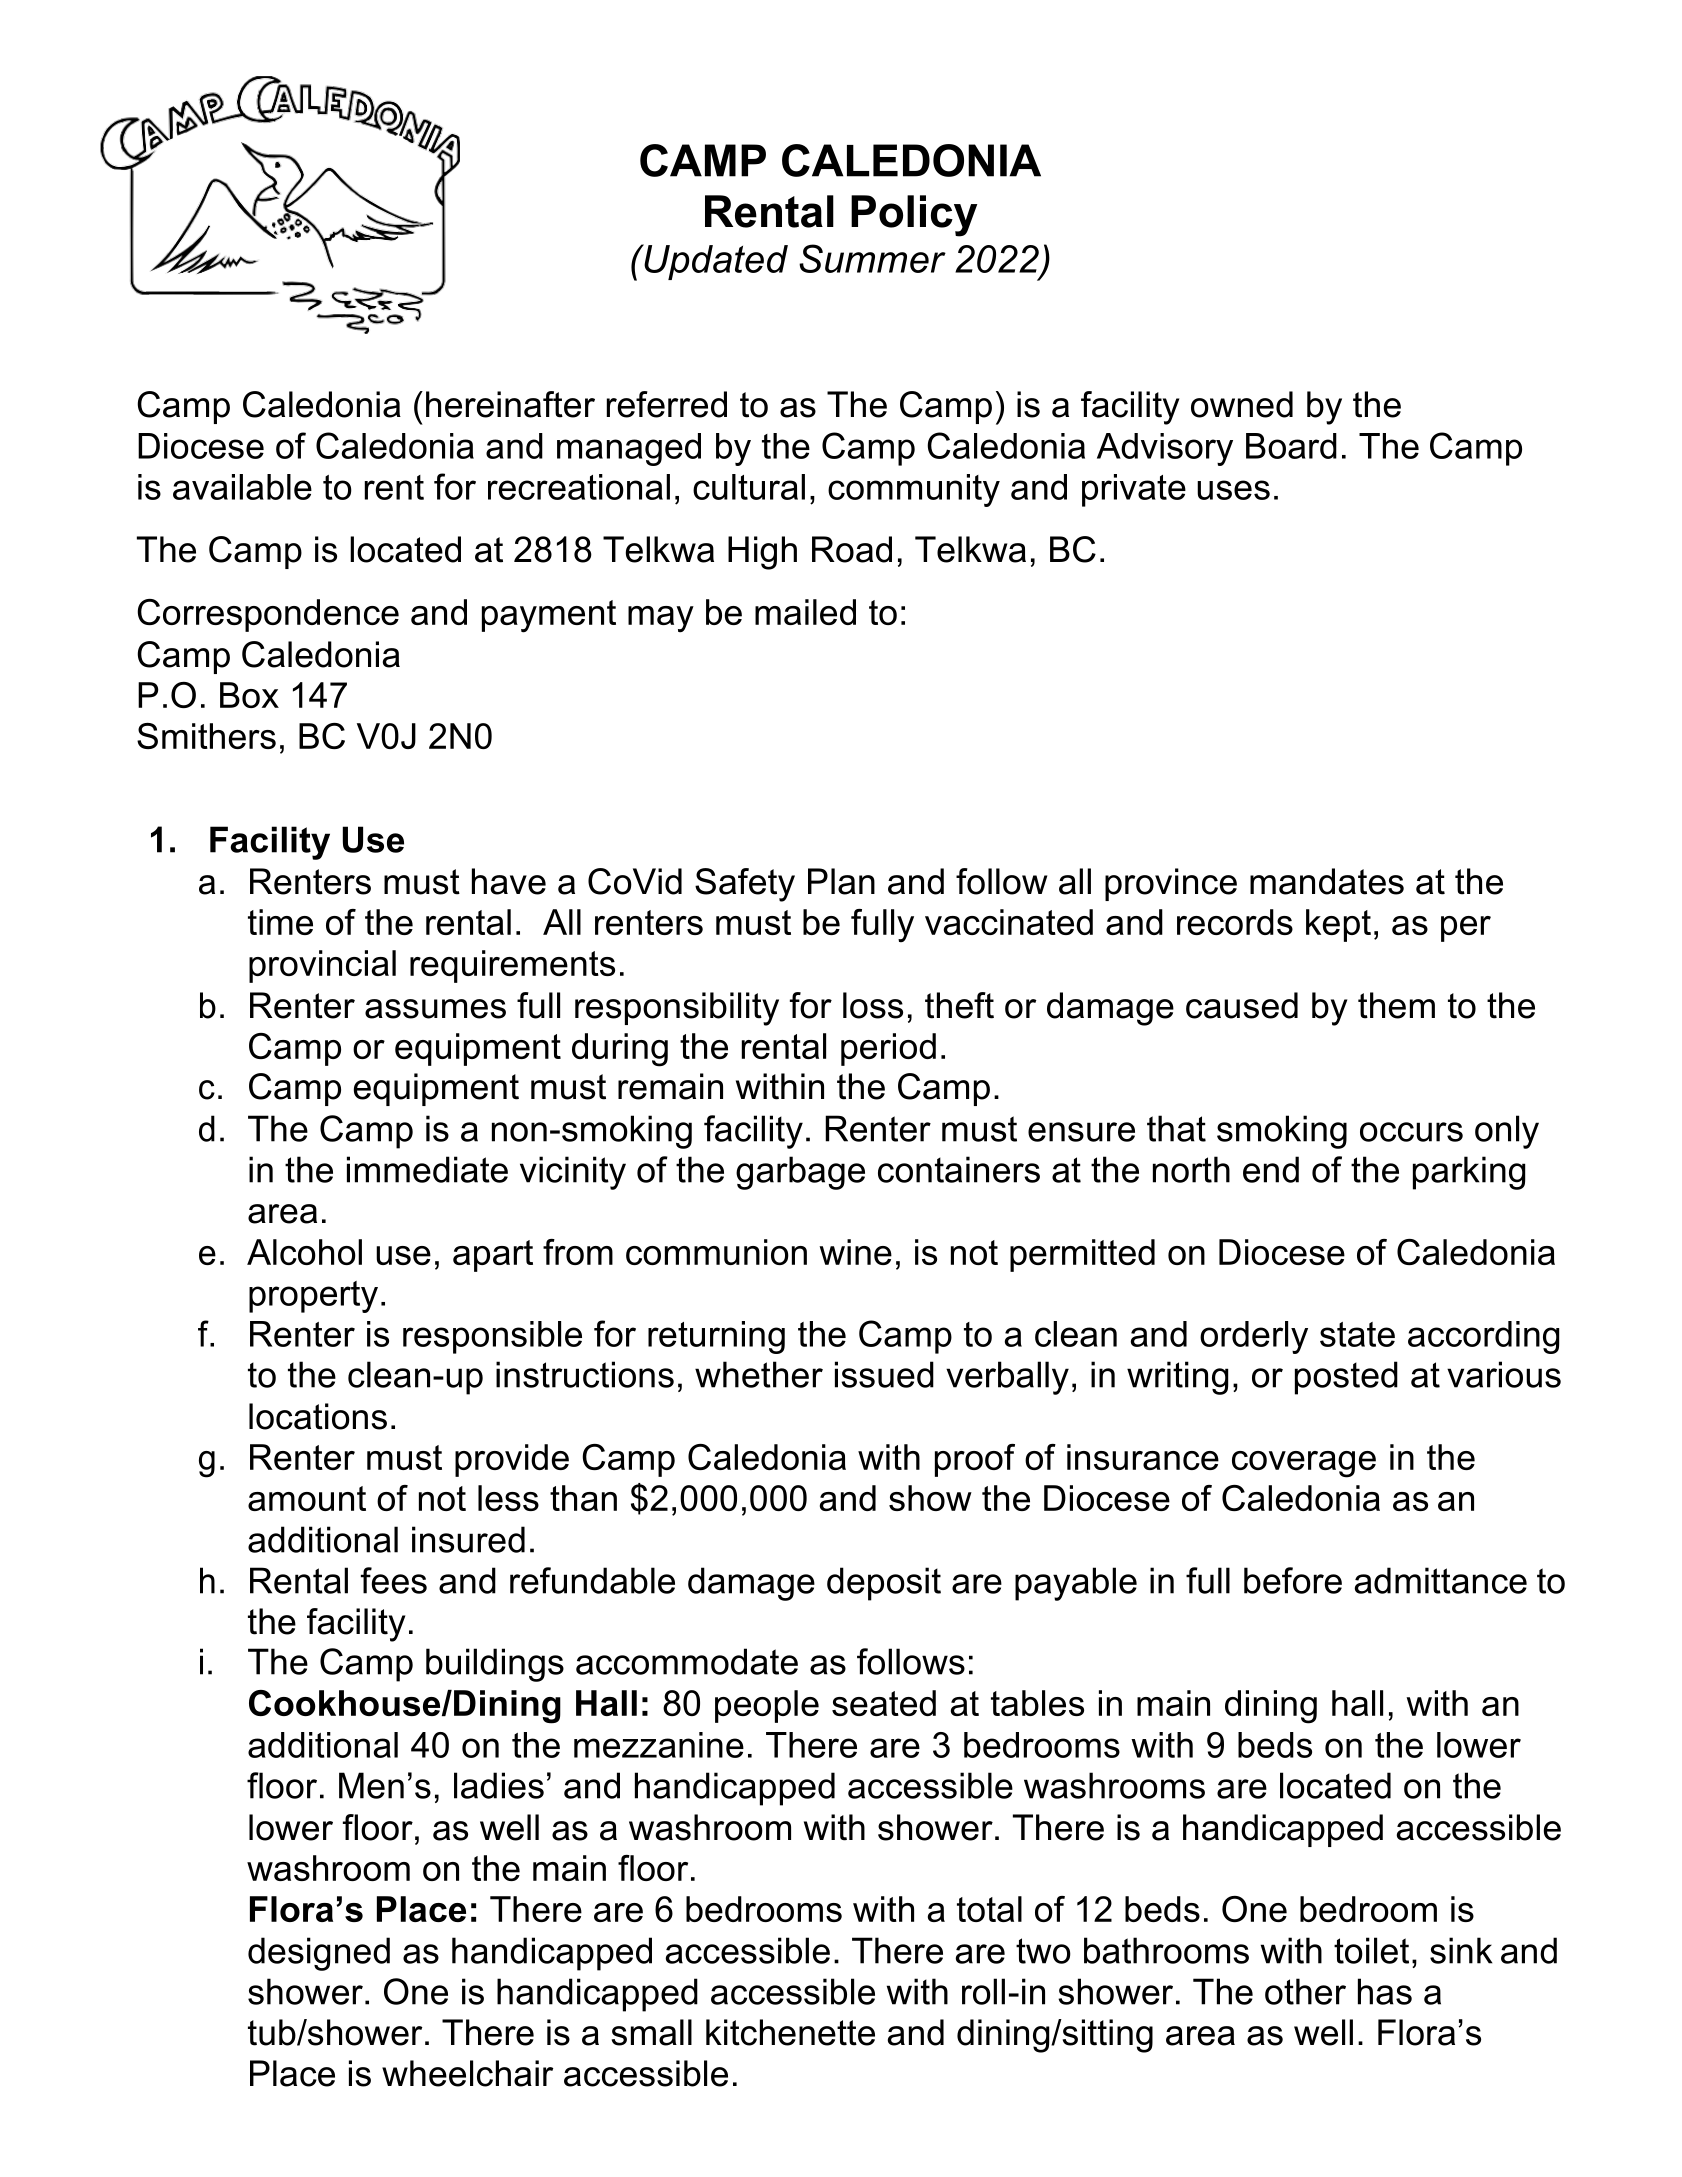  What do you see at coordinates (872, 258) in the screenshot?
I see `Summer` at bounding box center [872, 258].
